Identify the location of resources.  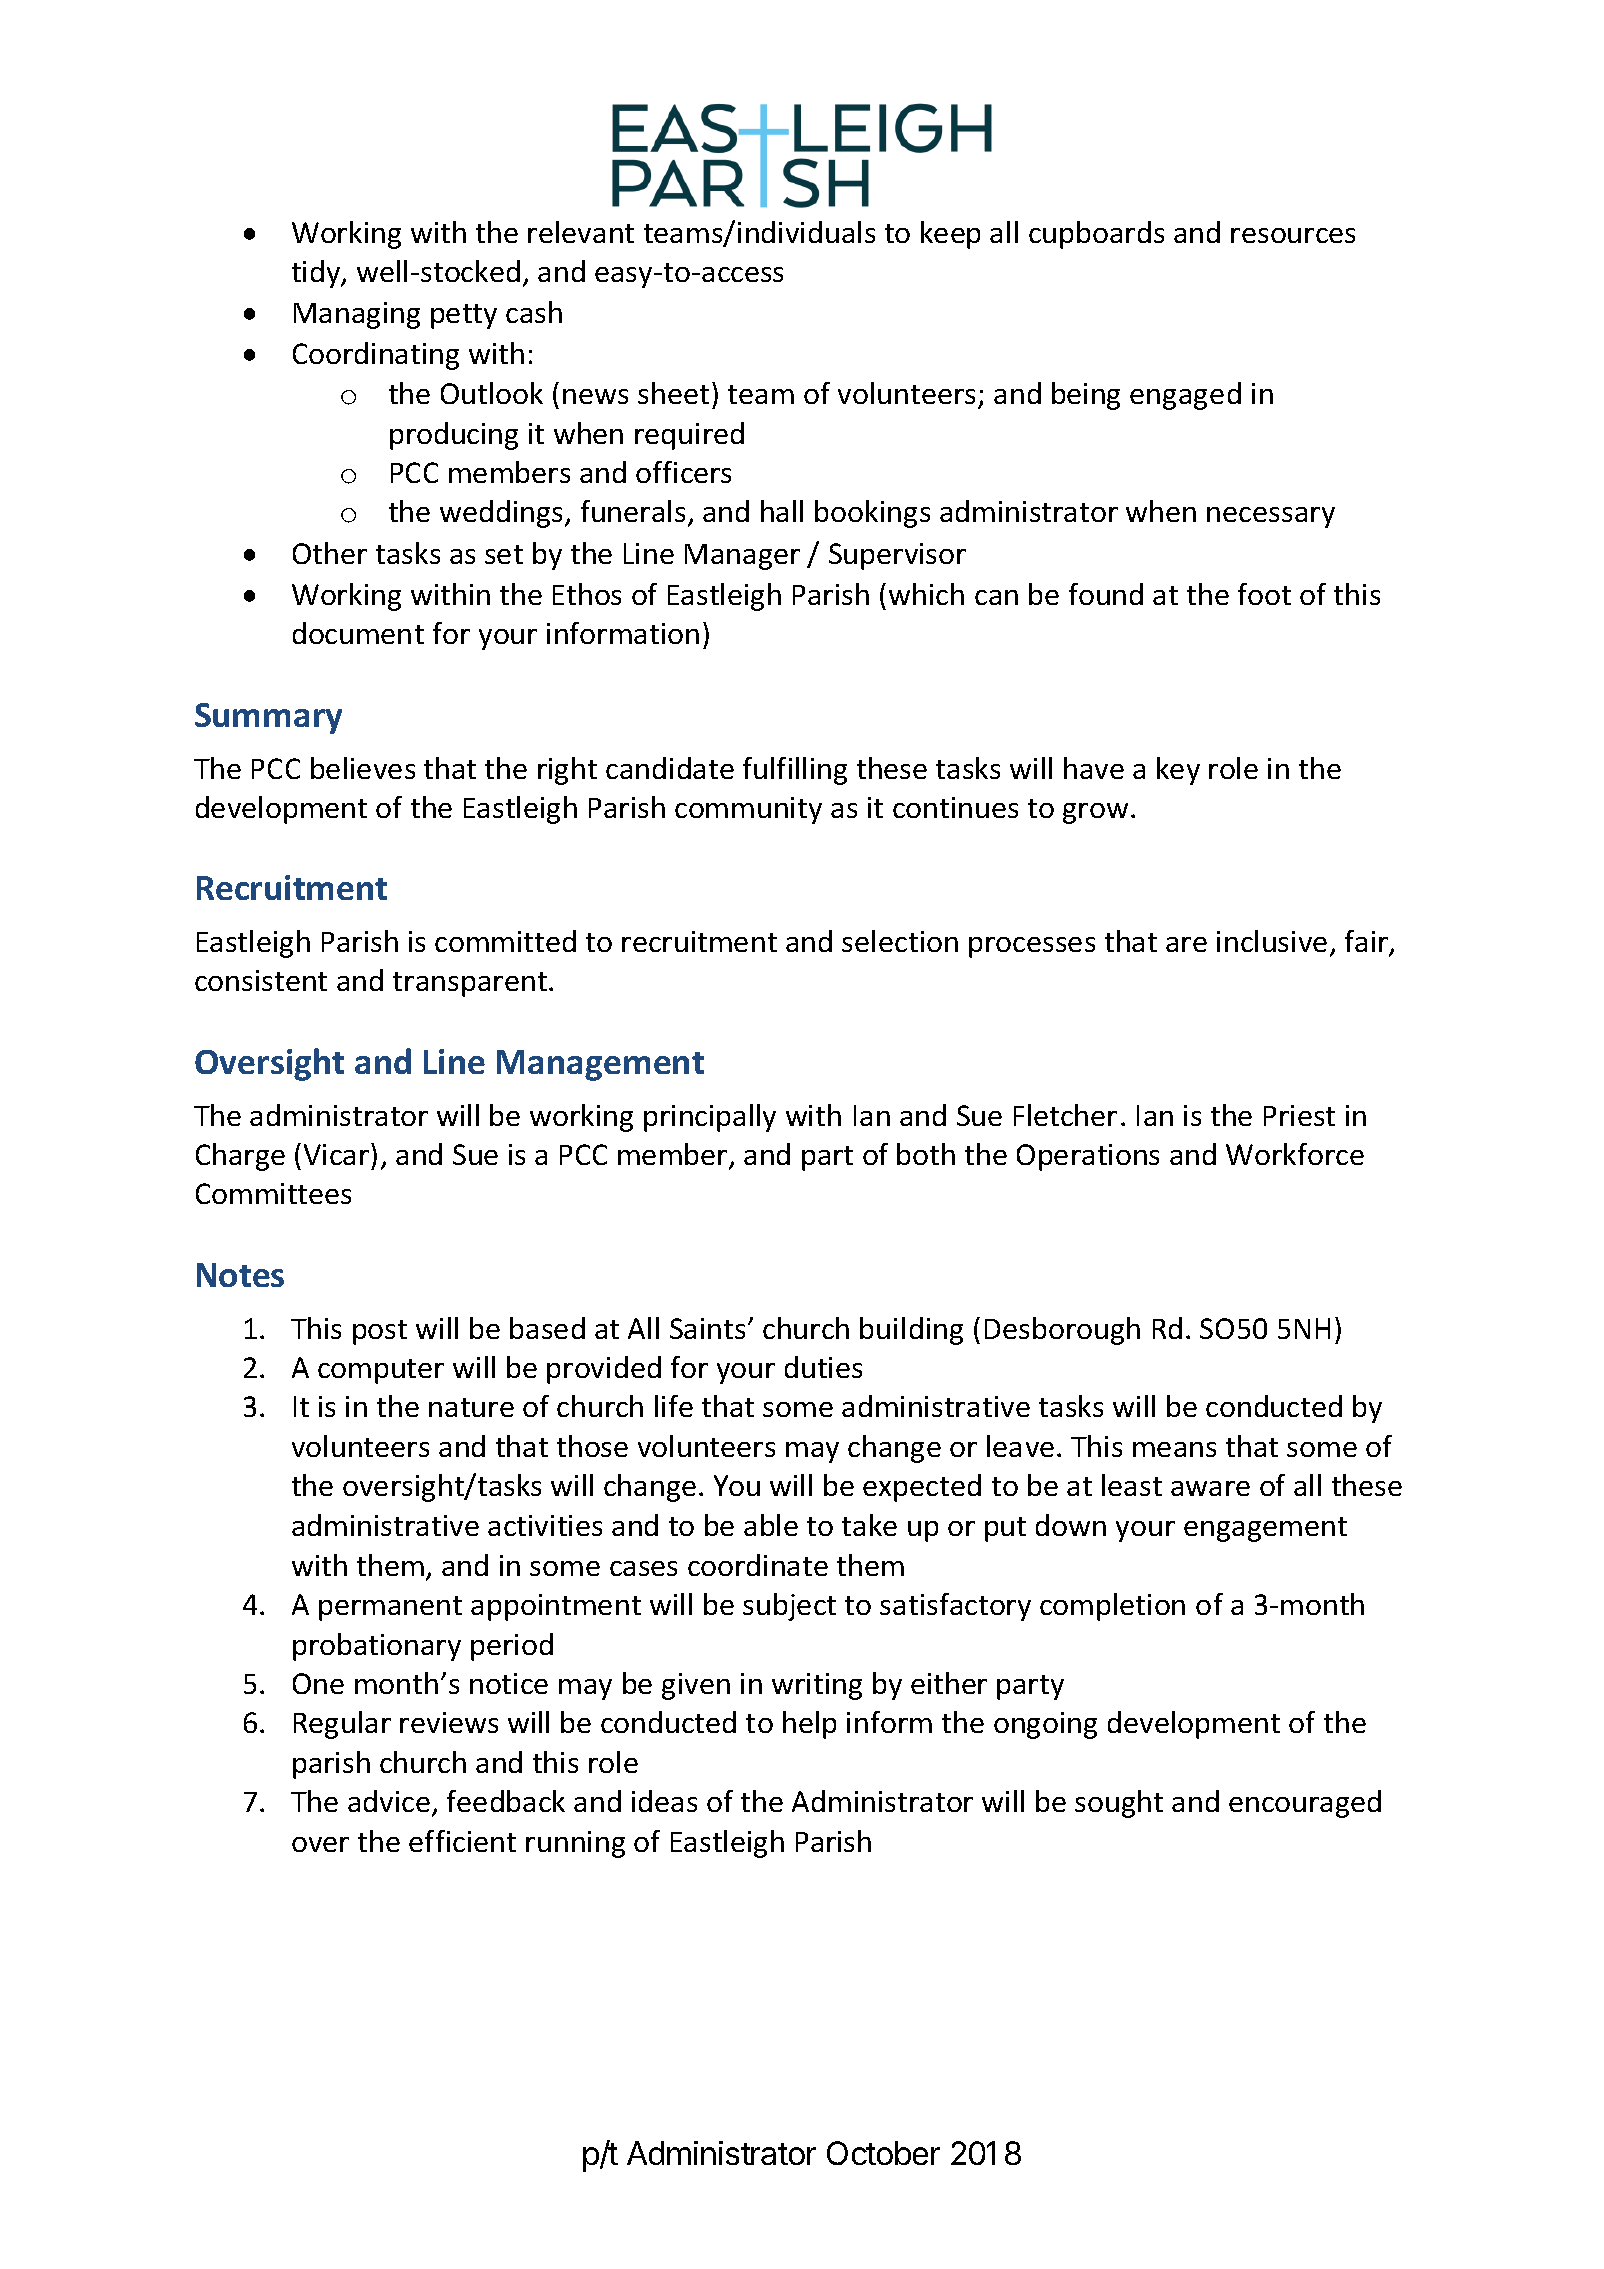
(1293, 235).
